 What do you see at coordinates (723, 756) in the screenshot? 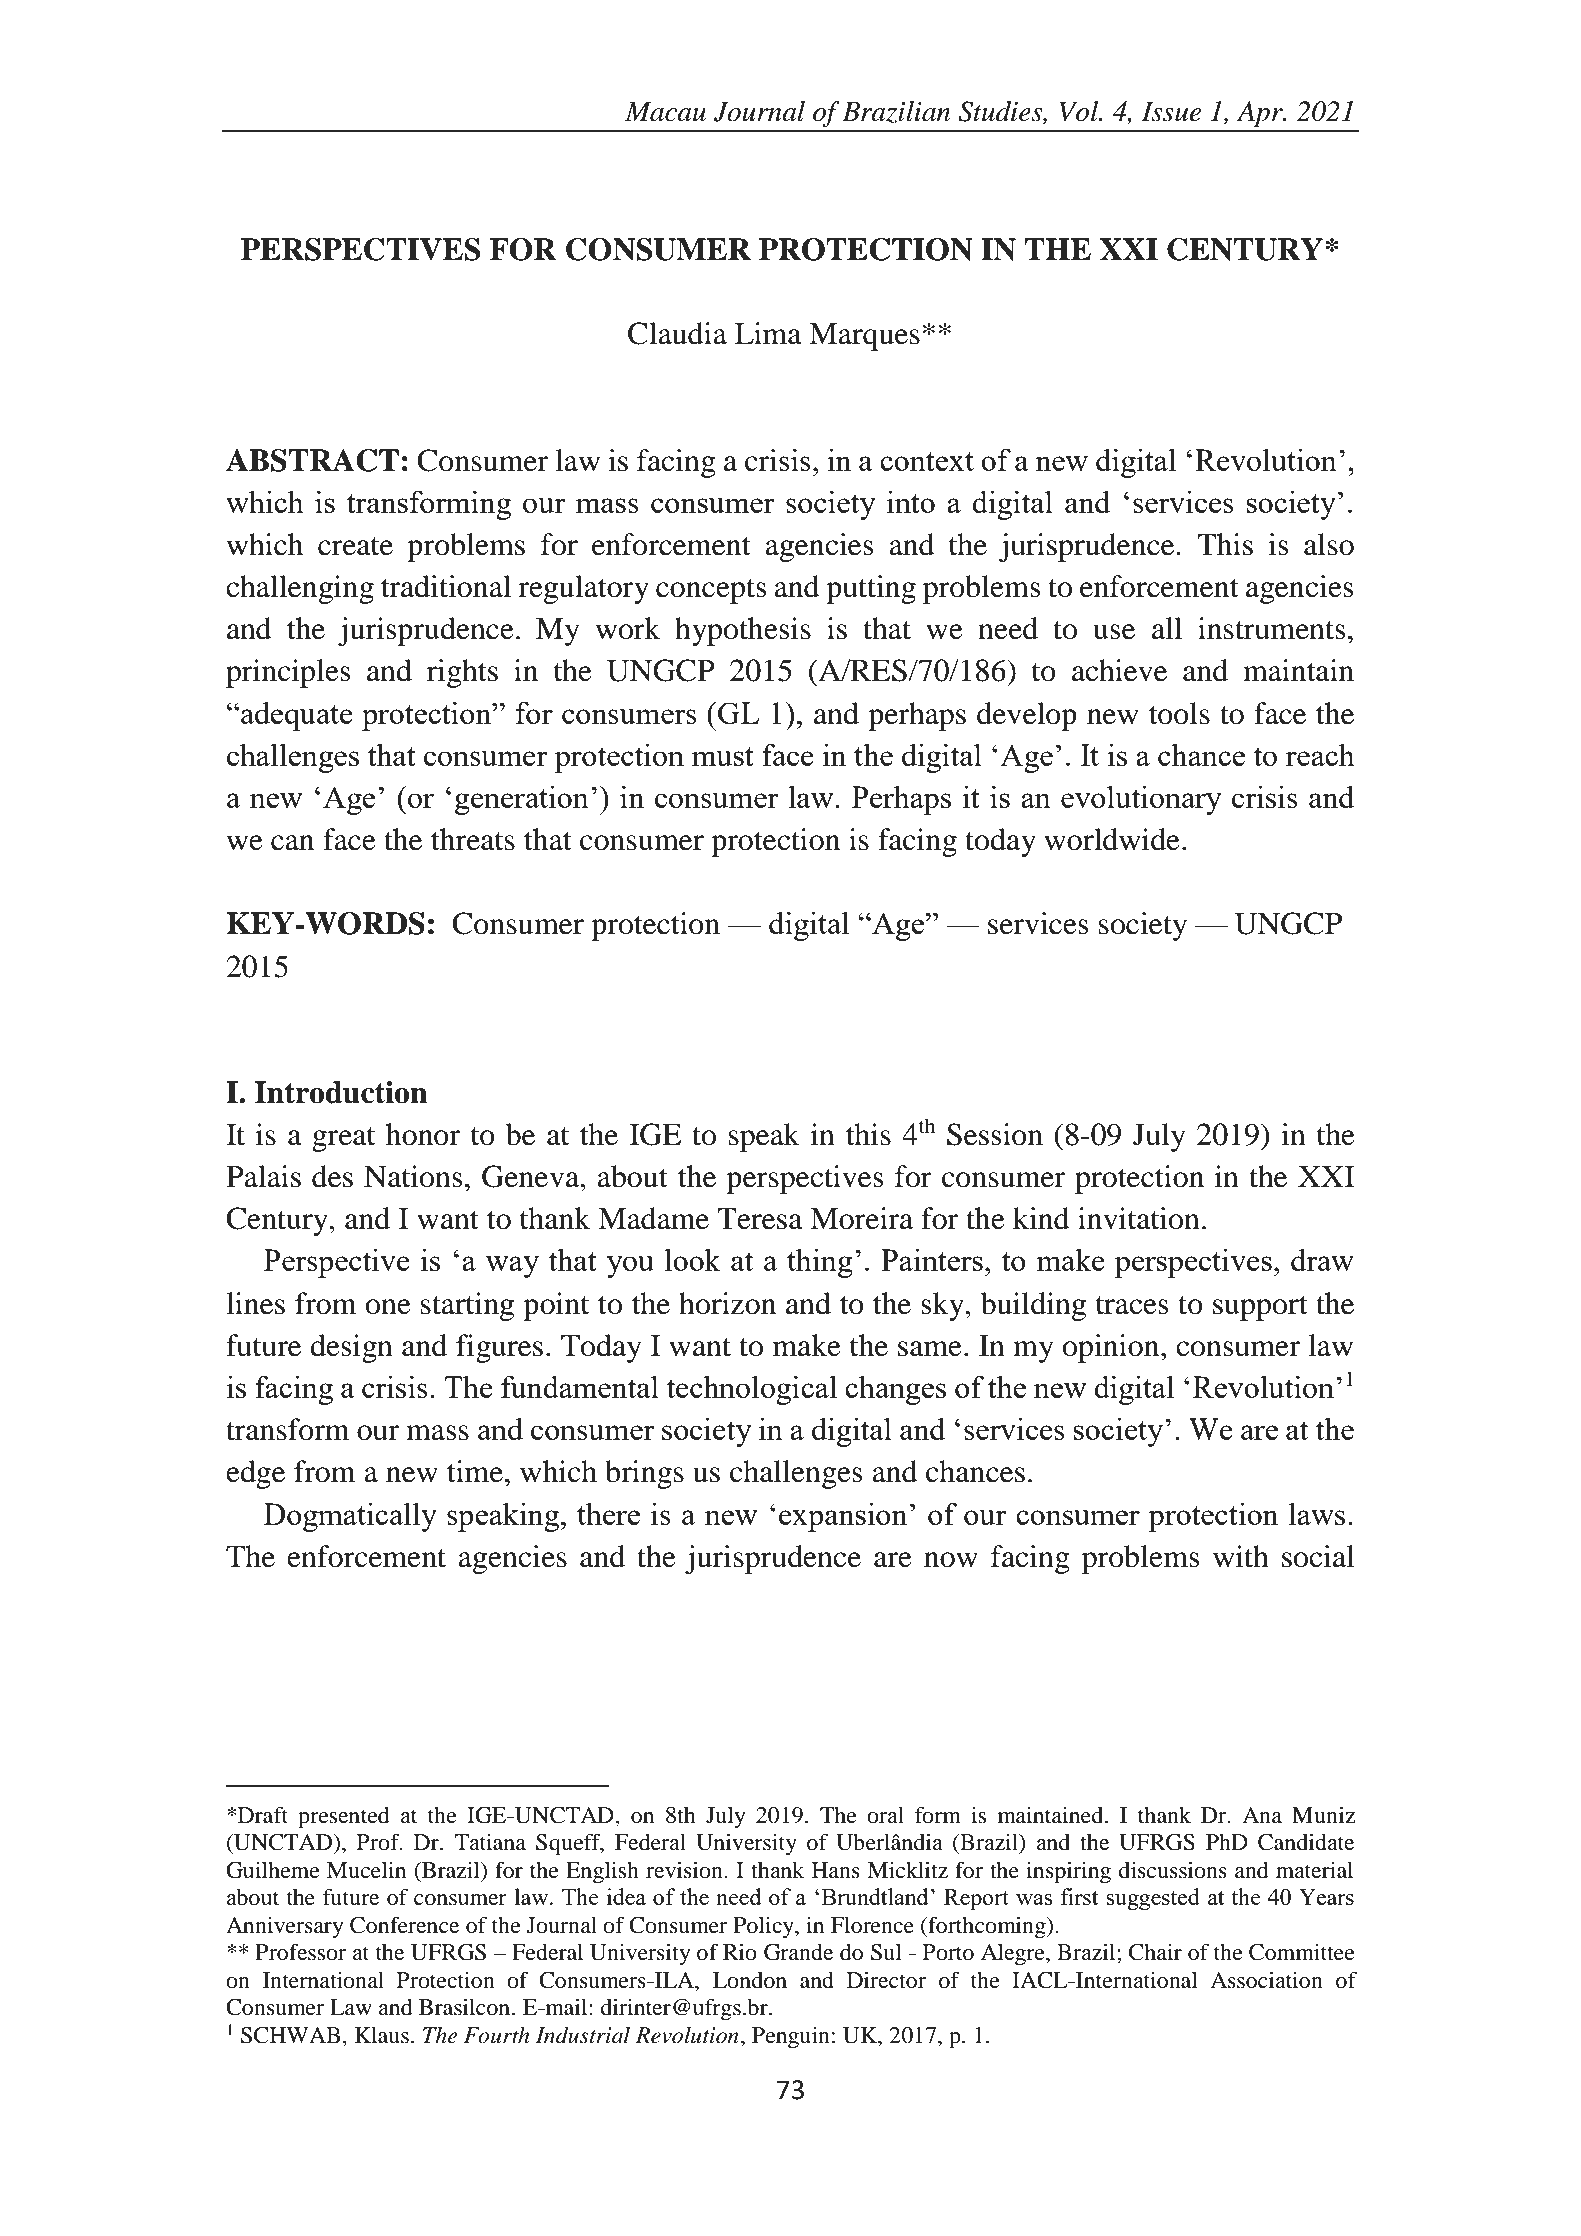
I see `must` at bounding box center [723, 756].
